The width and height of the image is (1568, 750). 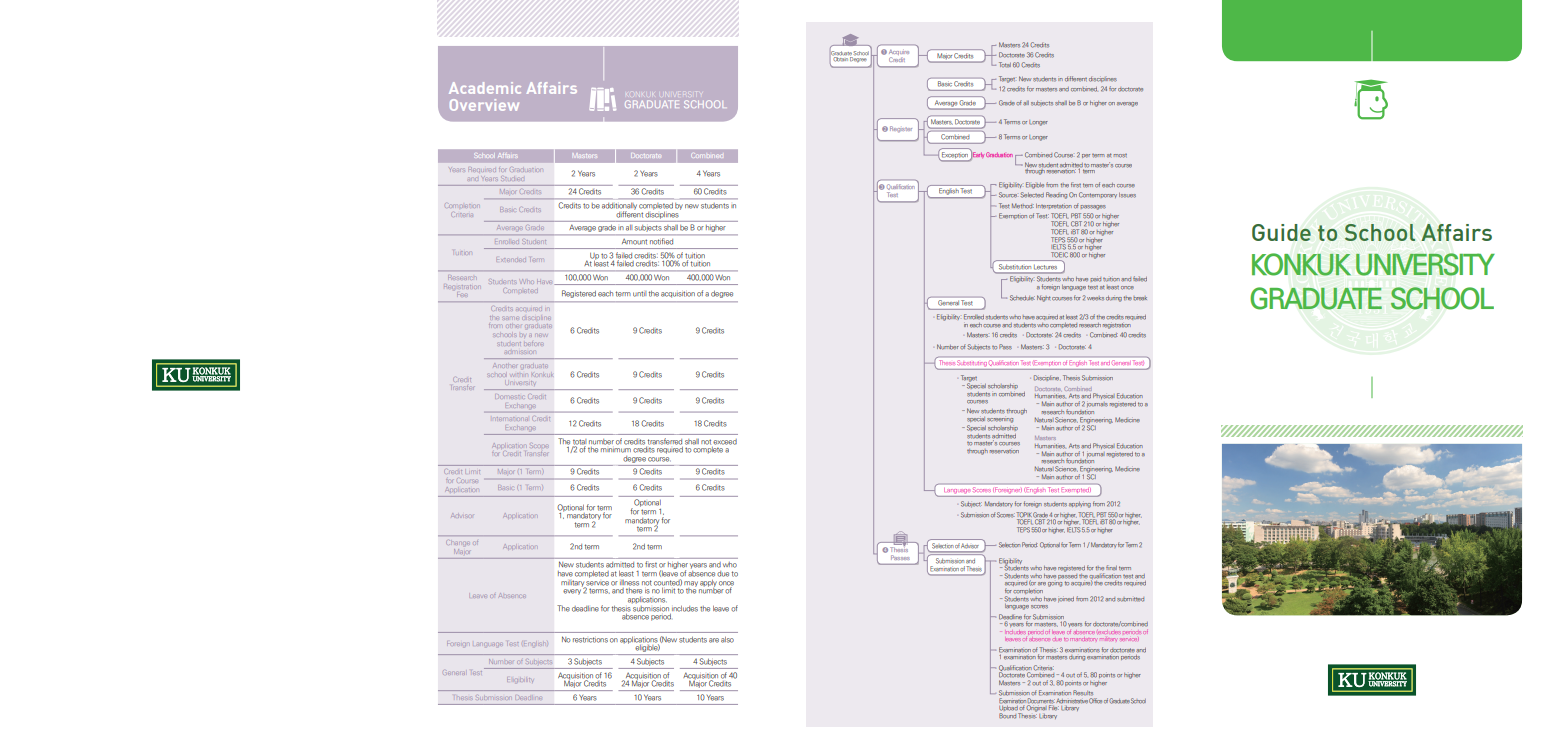 I want to click on illness, so click(x=629, y=583).
